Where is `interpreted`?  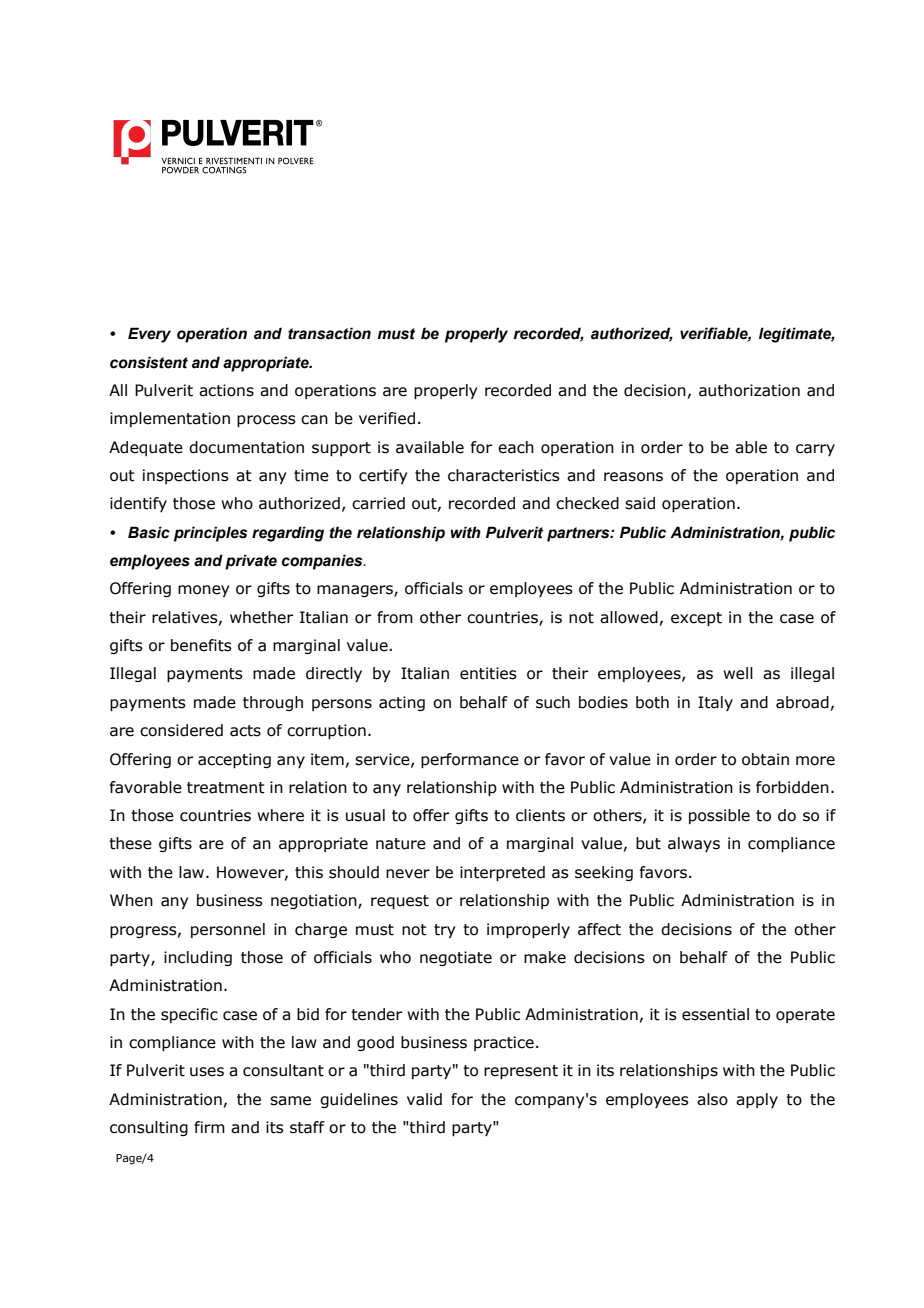
interpreted is located at coordinates (502, 873).
